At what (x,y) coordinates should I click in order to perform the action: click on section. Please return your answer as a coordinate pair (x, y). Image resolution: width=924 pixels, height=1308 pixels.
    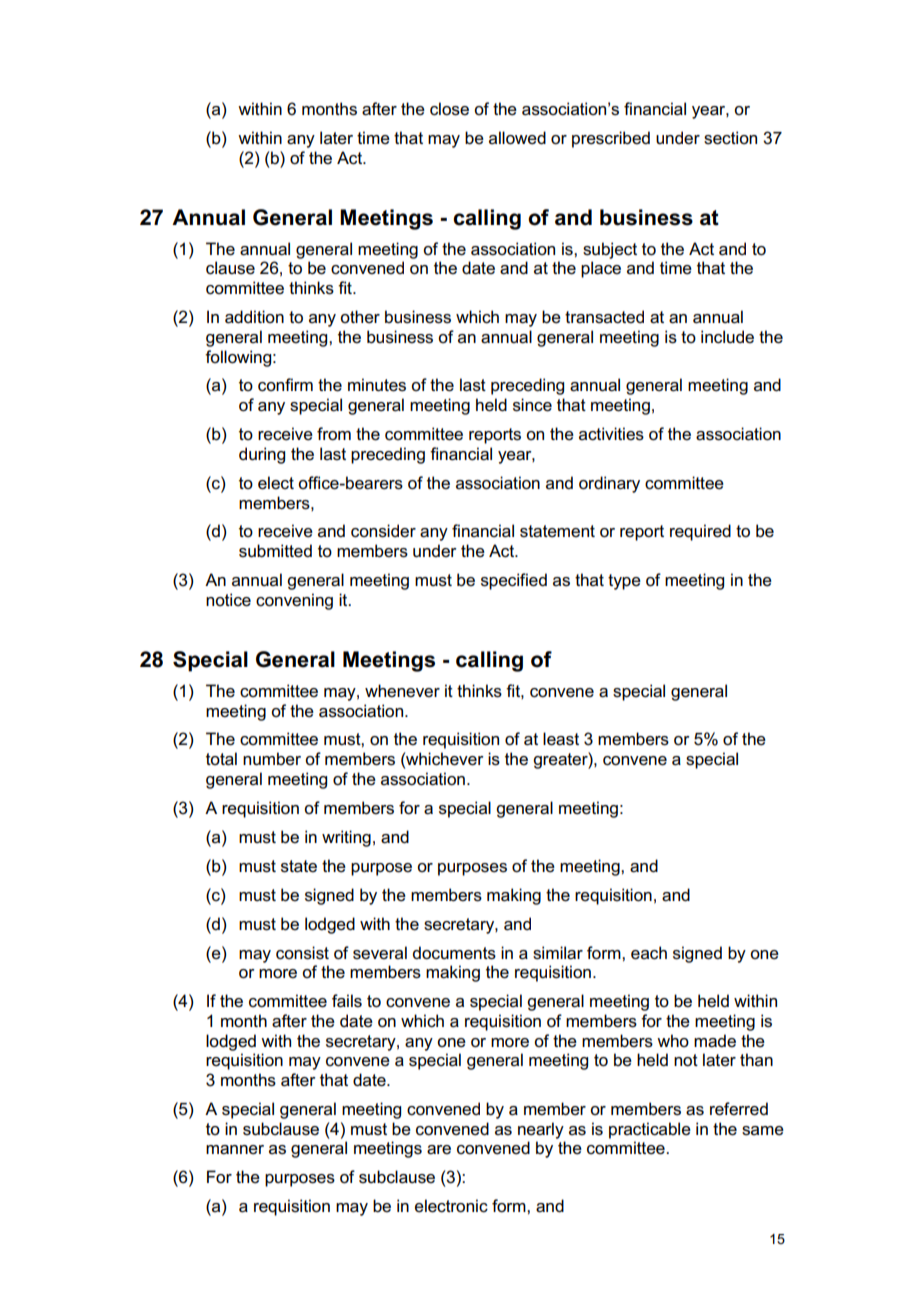
    Looking at the image, I should click on (730, 138).
